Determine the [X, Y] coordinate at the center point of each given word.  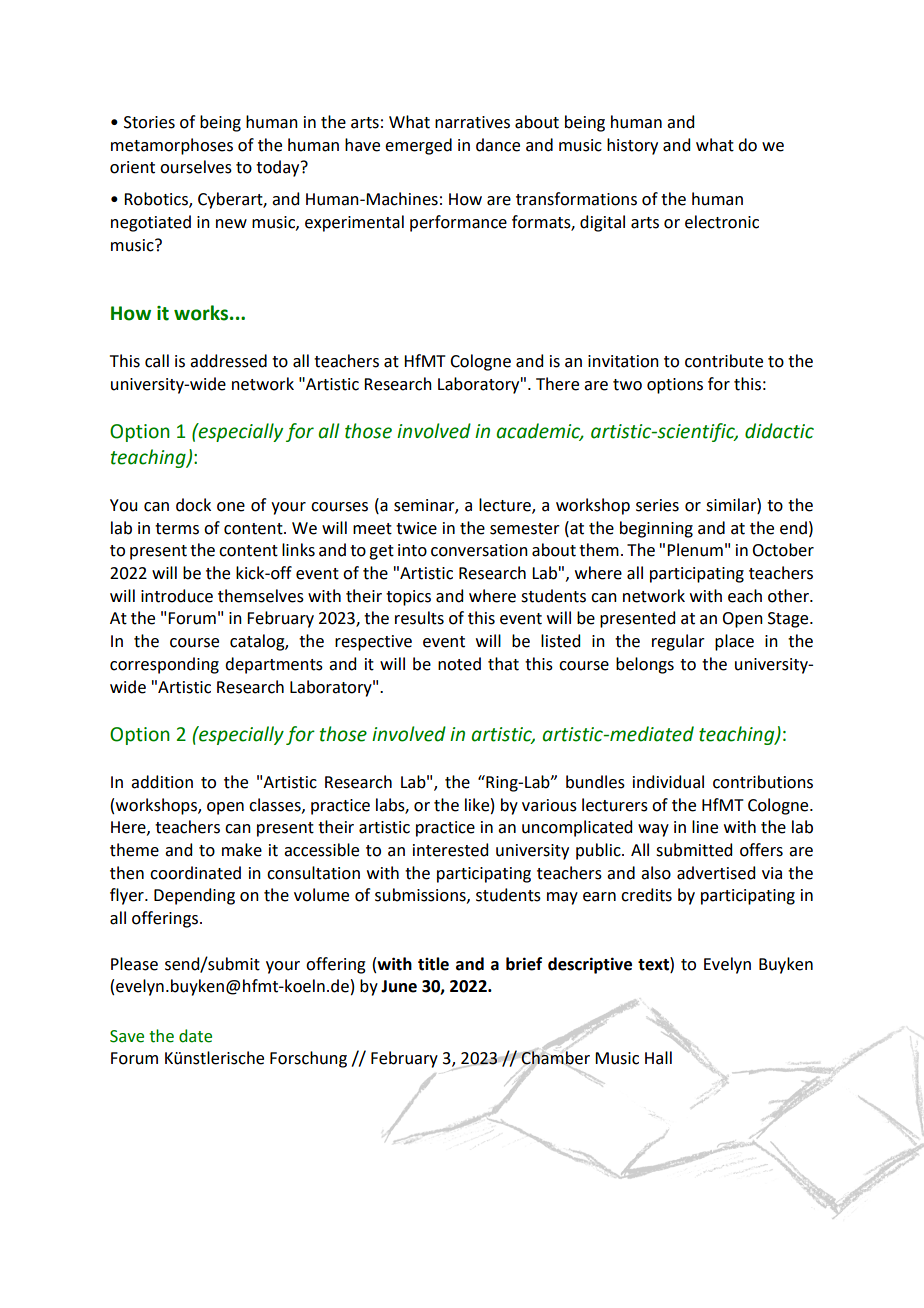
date [195, 1036]
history [632, 146]
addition [162, 782]
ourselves [196, 167]
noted [459, 664]
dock [193, 505]
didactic [779, 431]
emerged [418, 146]
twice [416, 528]
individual [668, 782]
